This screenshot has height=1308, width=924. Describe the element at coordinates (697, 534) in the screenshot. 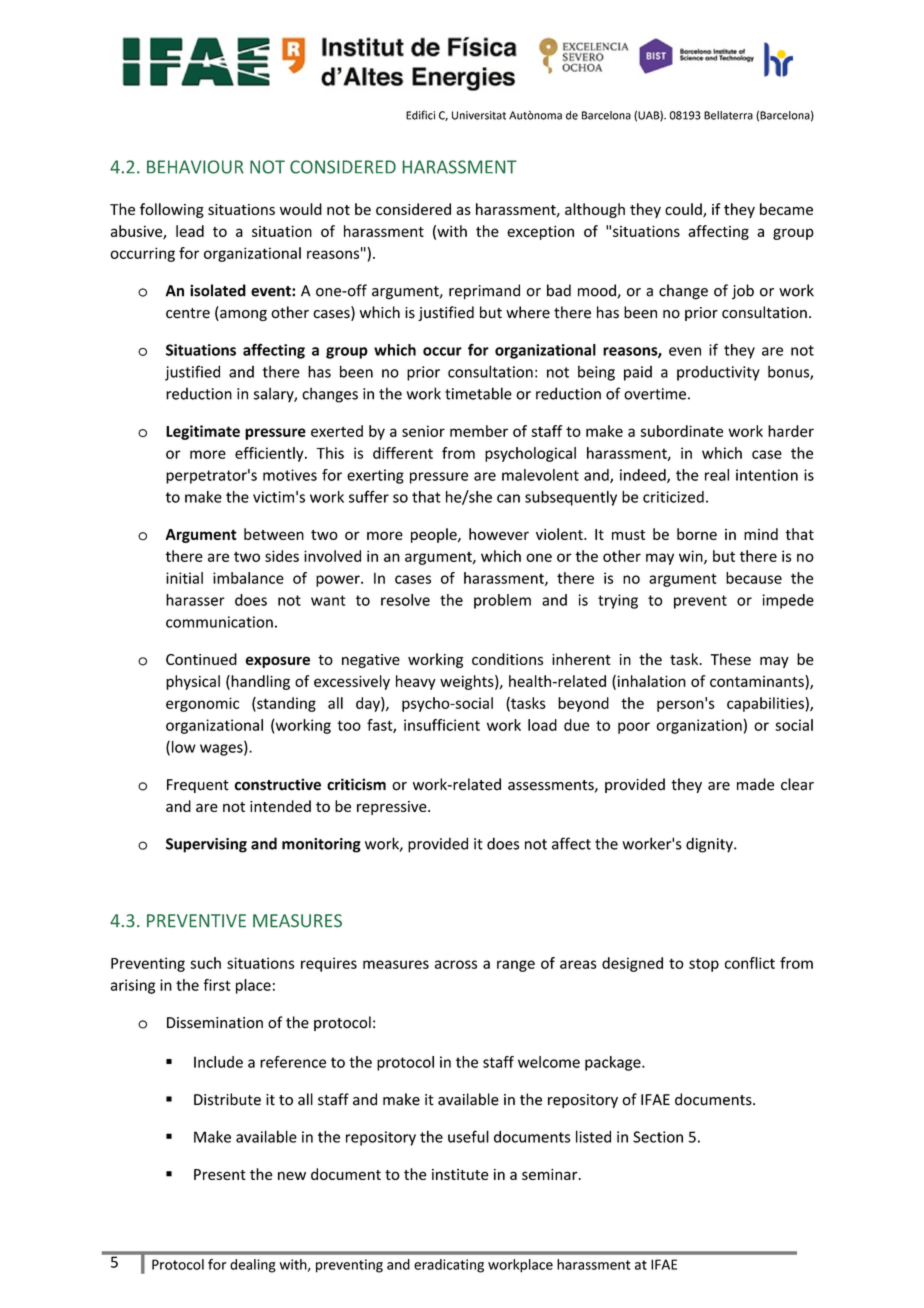

I see `borne` at that location.
